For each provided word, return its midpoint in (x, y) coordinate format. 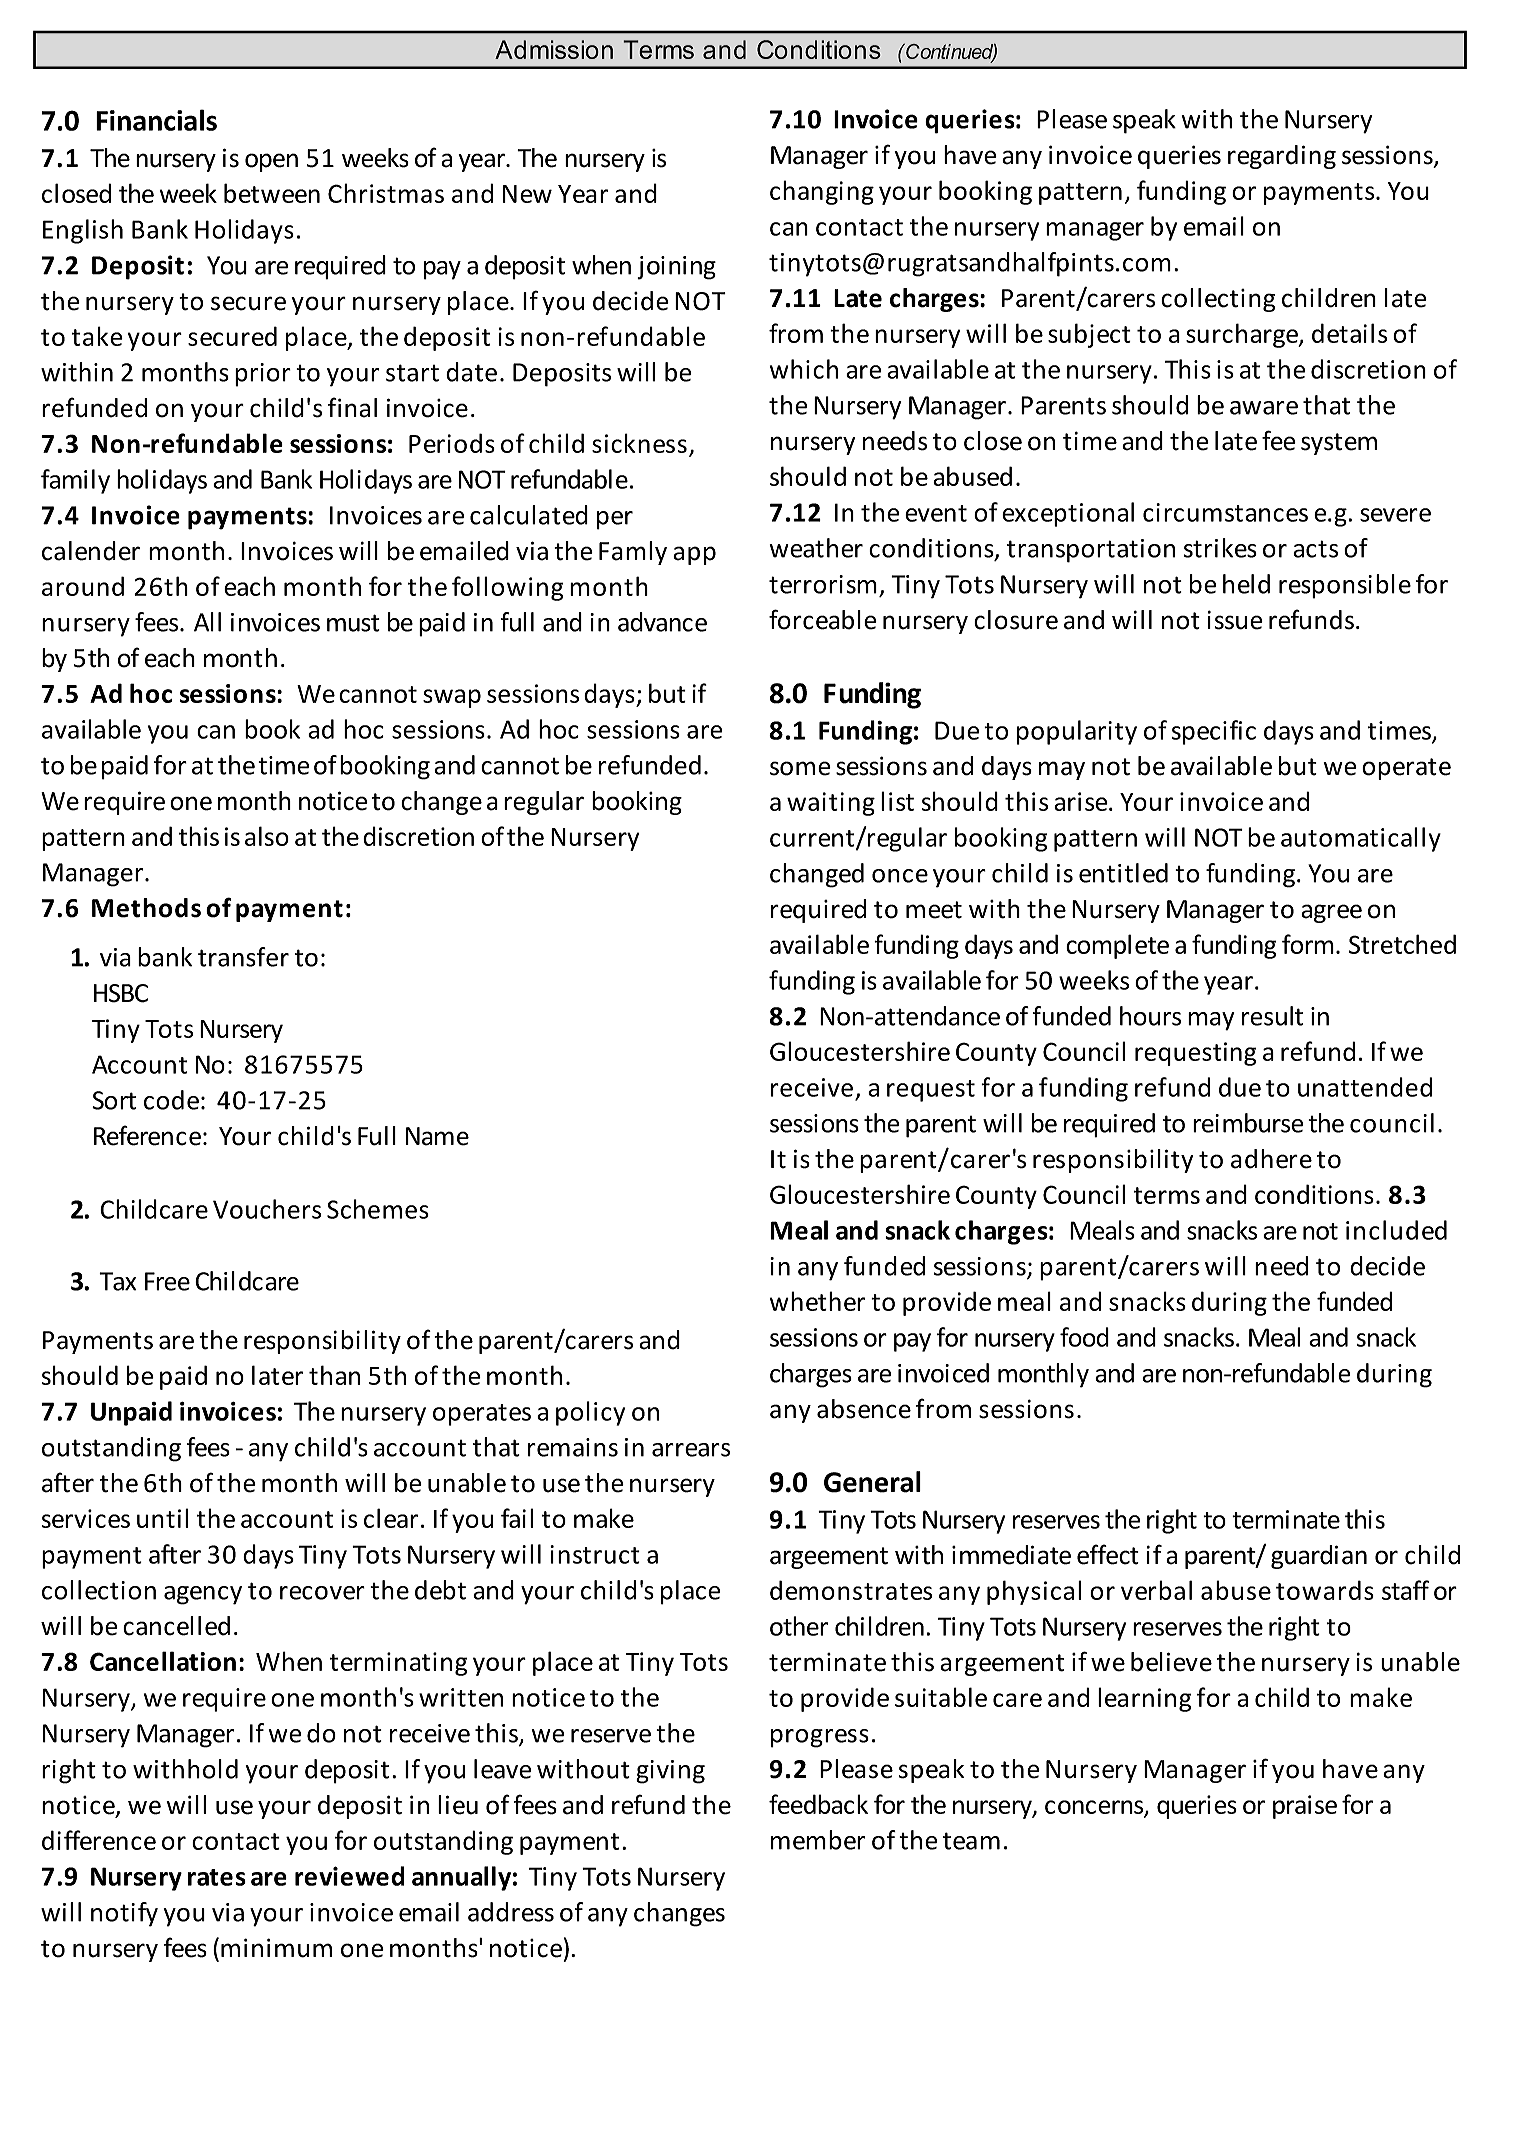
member (818, 1840)
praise (1305, 1807)
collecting (1218, 300)
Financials (156, 120)
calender (91, 551)
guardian (1319, 1557)
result (1272, 1016)
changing (822, 192)
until (162, 1518)
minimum (276, 1948)
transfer (243, 957)
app (694, 555)
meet (934, 910)
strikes (1220, 548)
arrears (691, 1450)
